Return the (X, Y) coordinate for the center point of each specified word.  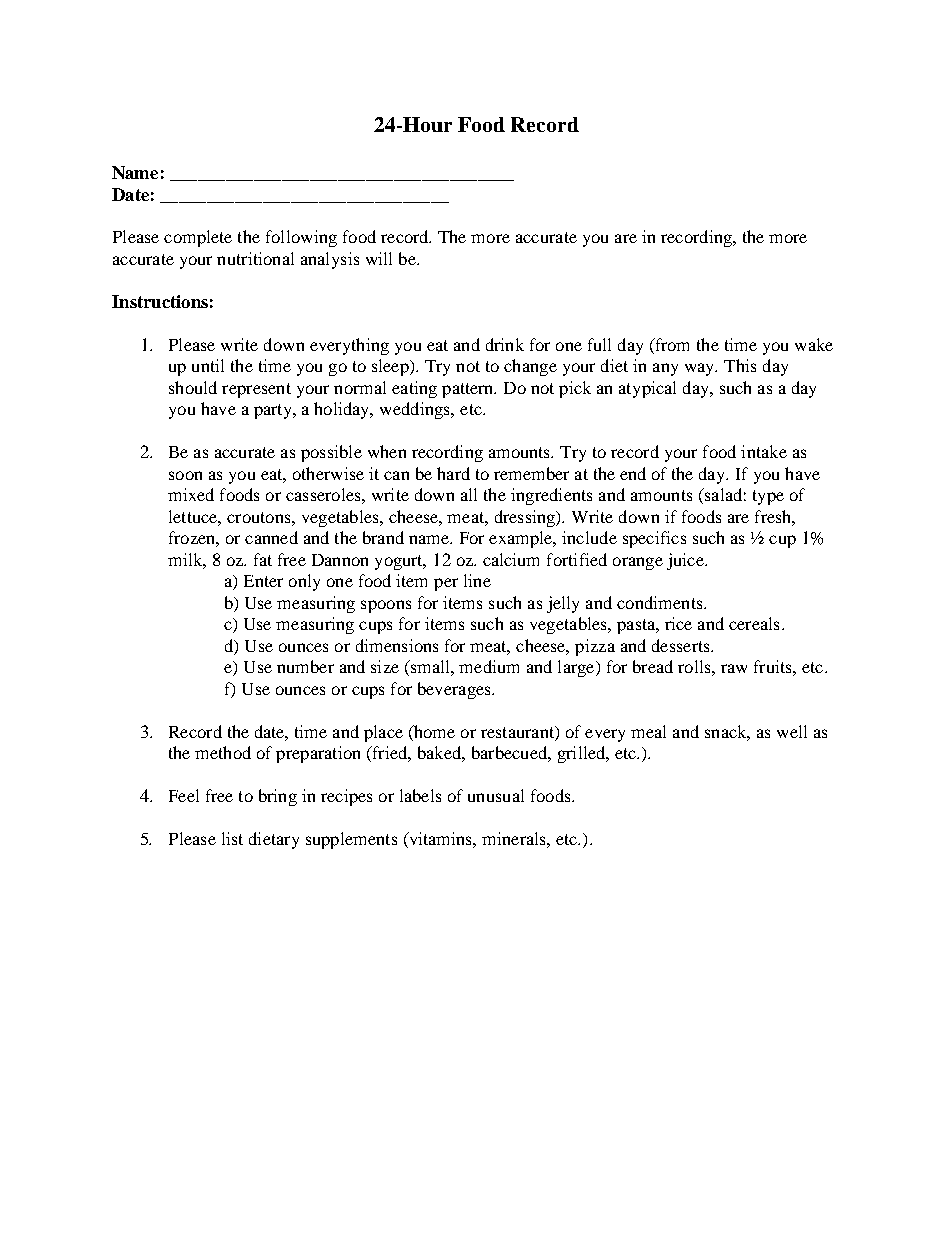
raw (734, 668)
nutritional (255, 258)
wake (814, 344)
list (232, 838)
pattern (469, 390)
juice (686, 561)
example (522, 539)
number (305, 666)
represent (256, 390)
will (379, 258)
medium (489, 666)
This (740, 365)
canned (271, 537)
